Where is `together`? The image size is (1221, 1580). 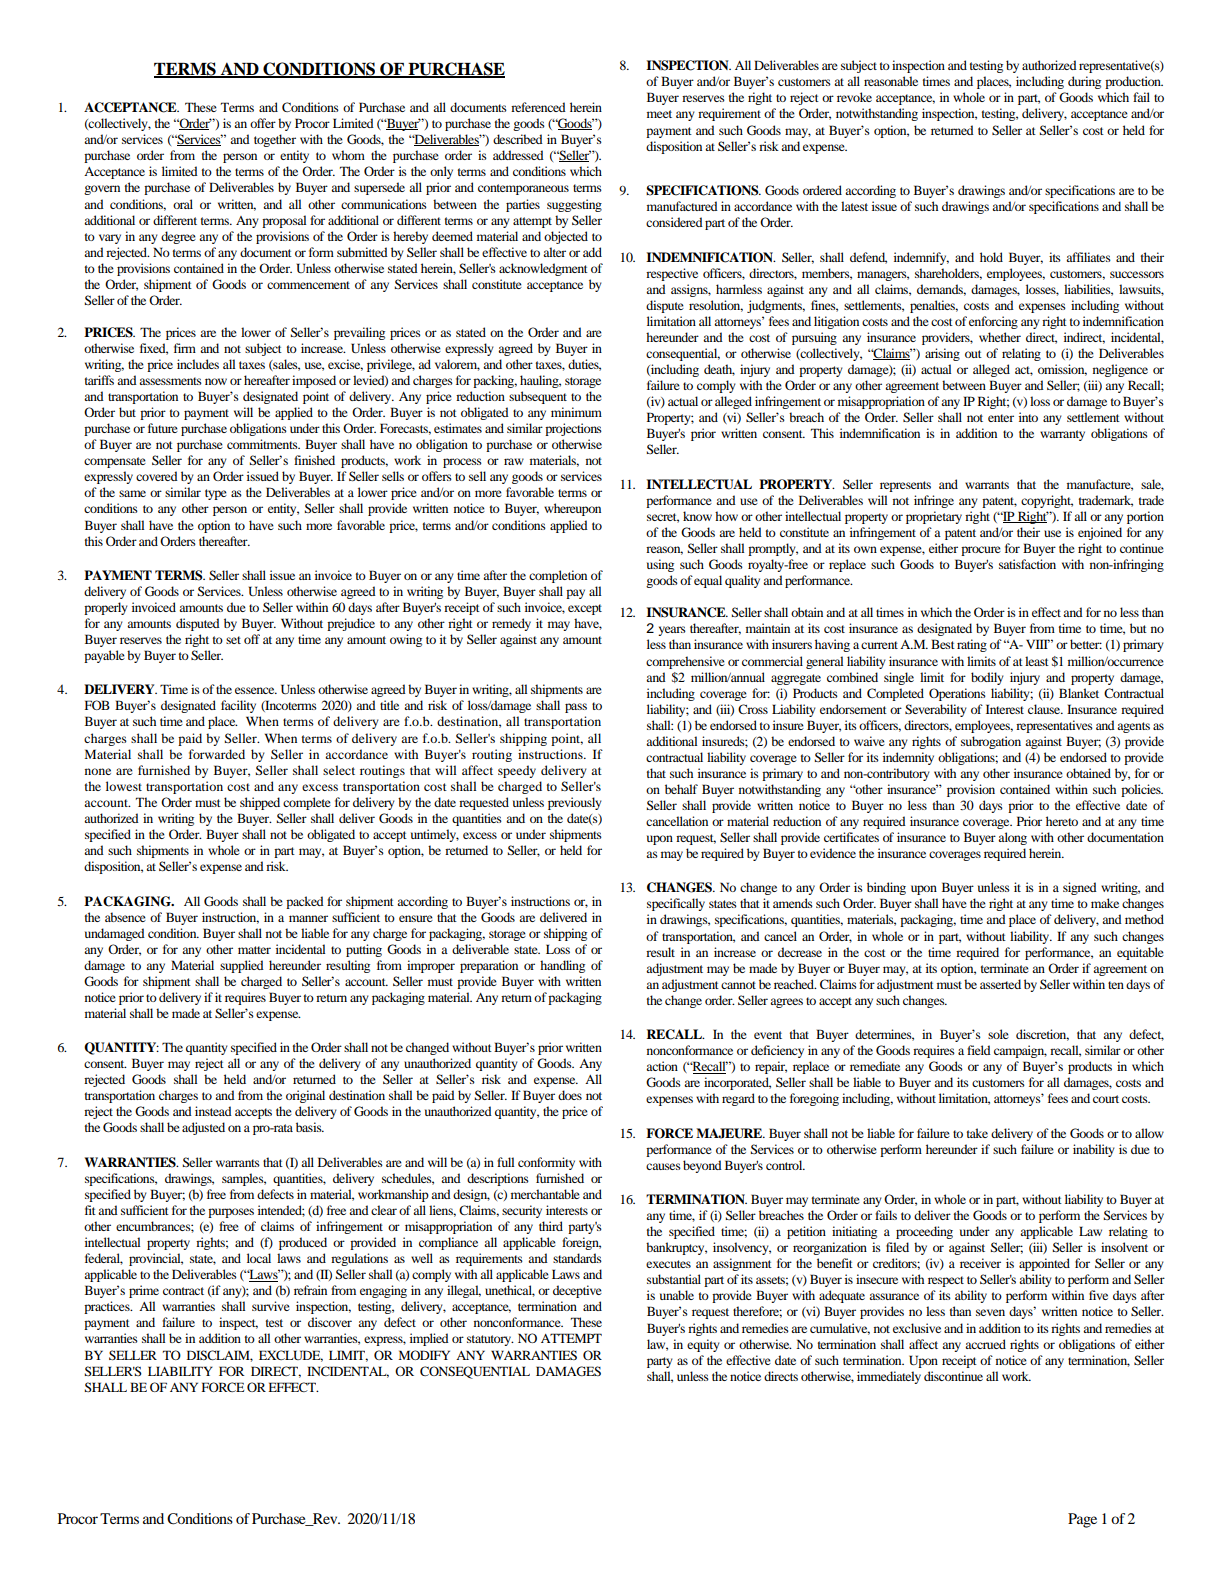 together is located at coordinates (275, 140).
